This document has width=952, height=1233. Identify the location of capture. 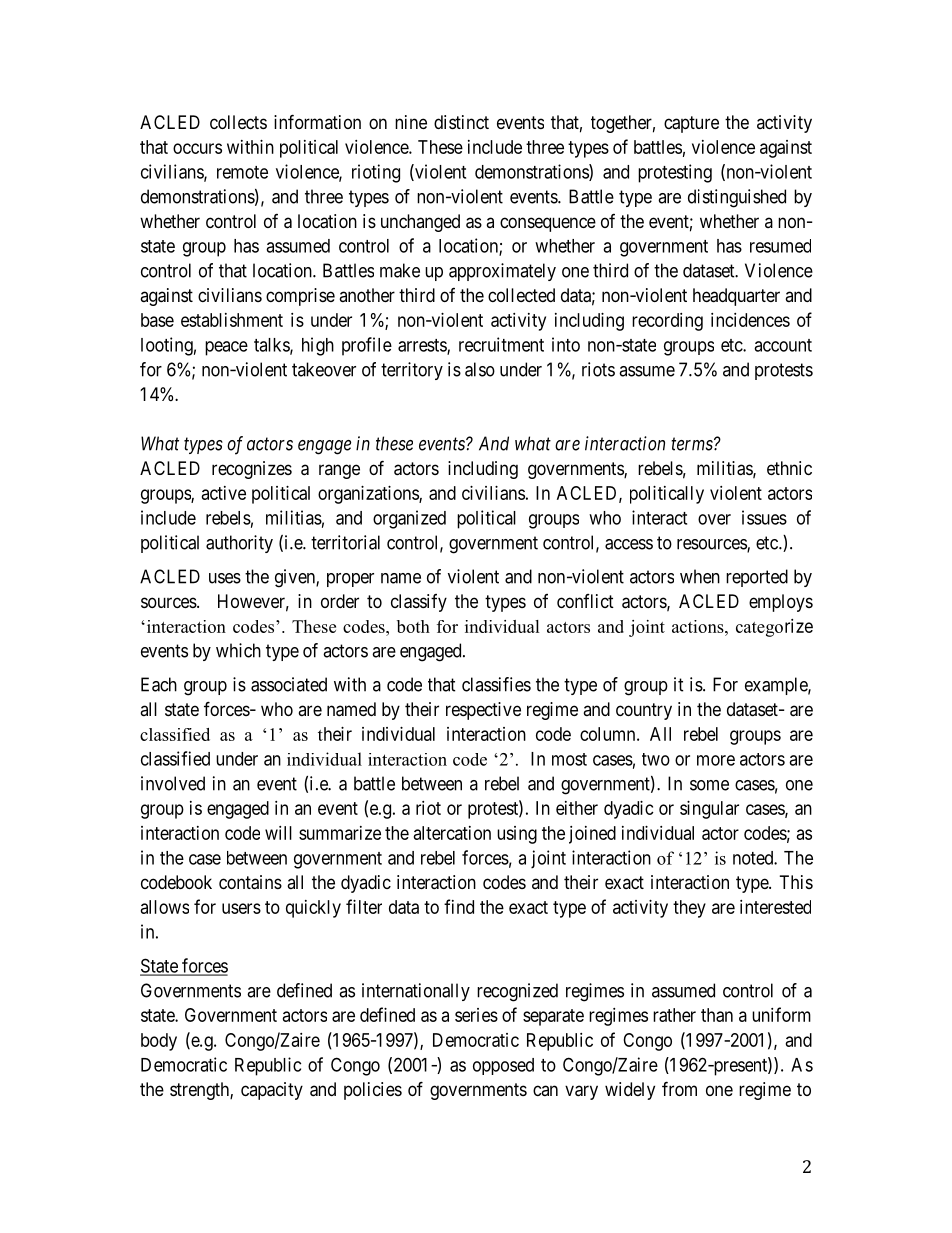
(691, 124).
